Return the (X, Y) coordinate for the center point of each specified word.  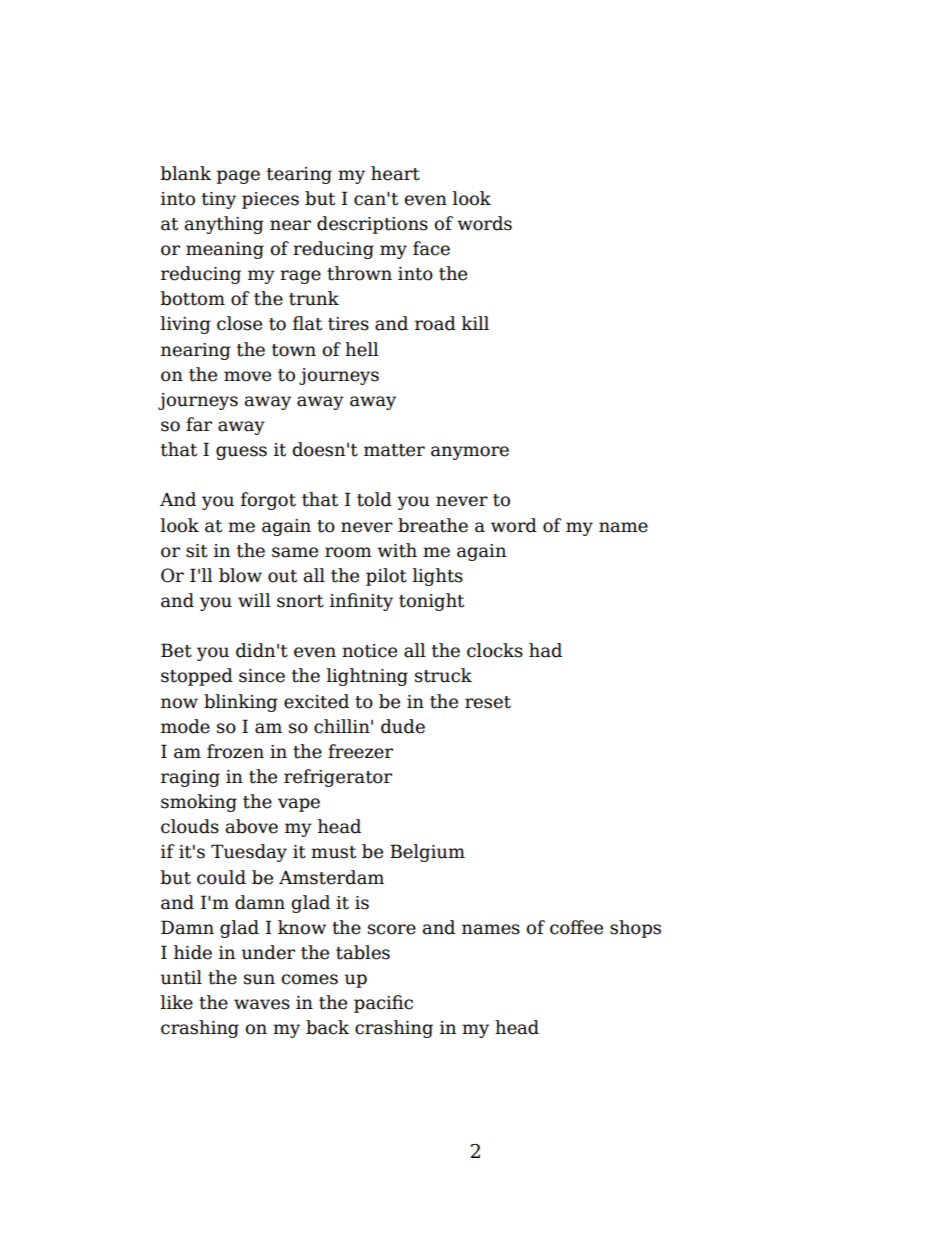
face (431, 248)
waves (262, 1004)
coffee (576, 927)
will (254, 600)
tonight (431, 602)
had (545, 650)
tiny (219, 200)
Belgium (427, 853)
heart (395, 173)
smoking (199, 803)
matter (394, 450)
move (247, 376)
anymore (470, 453)
